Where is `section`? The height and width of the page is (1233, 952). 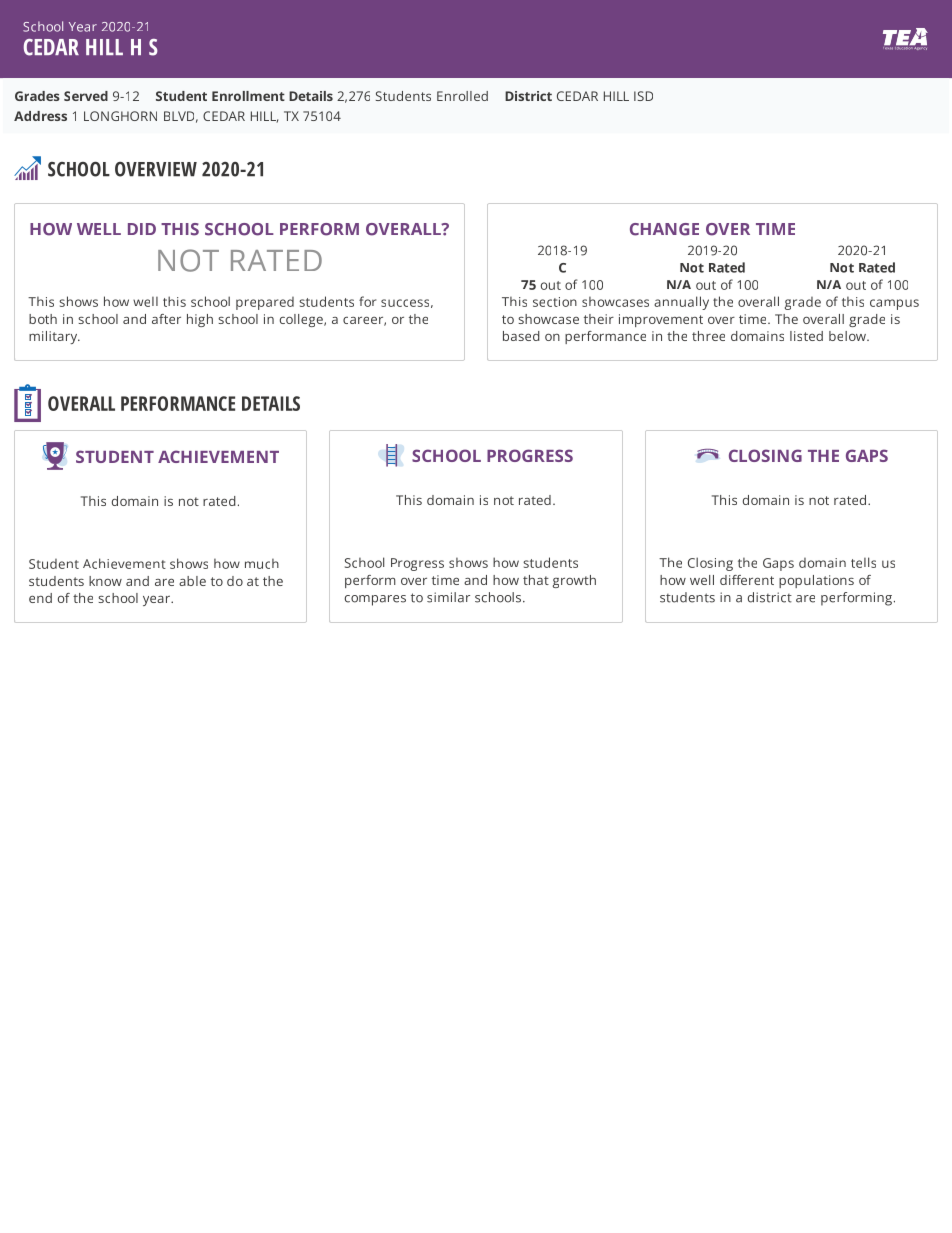 section is located at coordinates (555, 302).
